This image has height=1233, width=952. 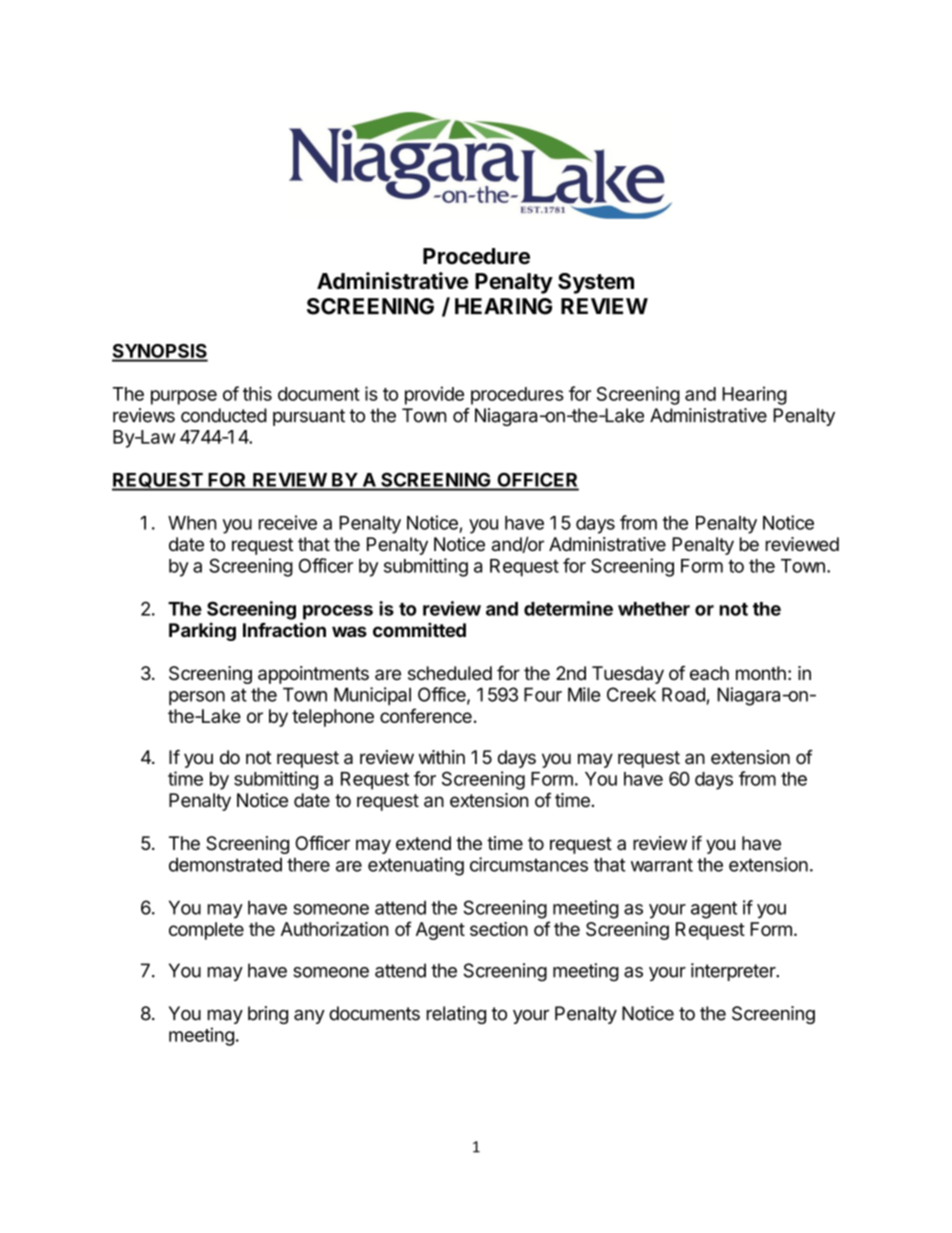 What do you see at coordinates (596, 283) in the image?
I see `System` at bounding box center [596, 283].
